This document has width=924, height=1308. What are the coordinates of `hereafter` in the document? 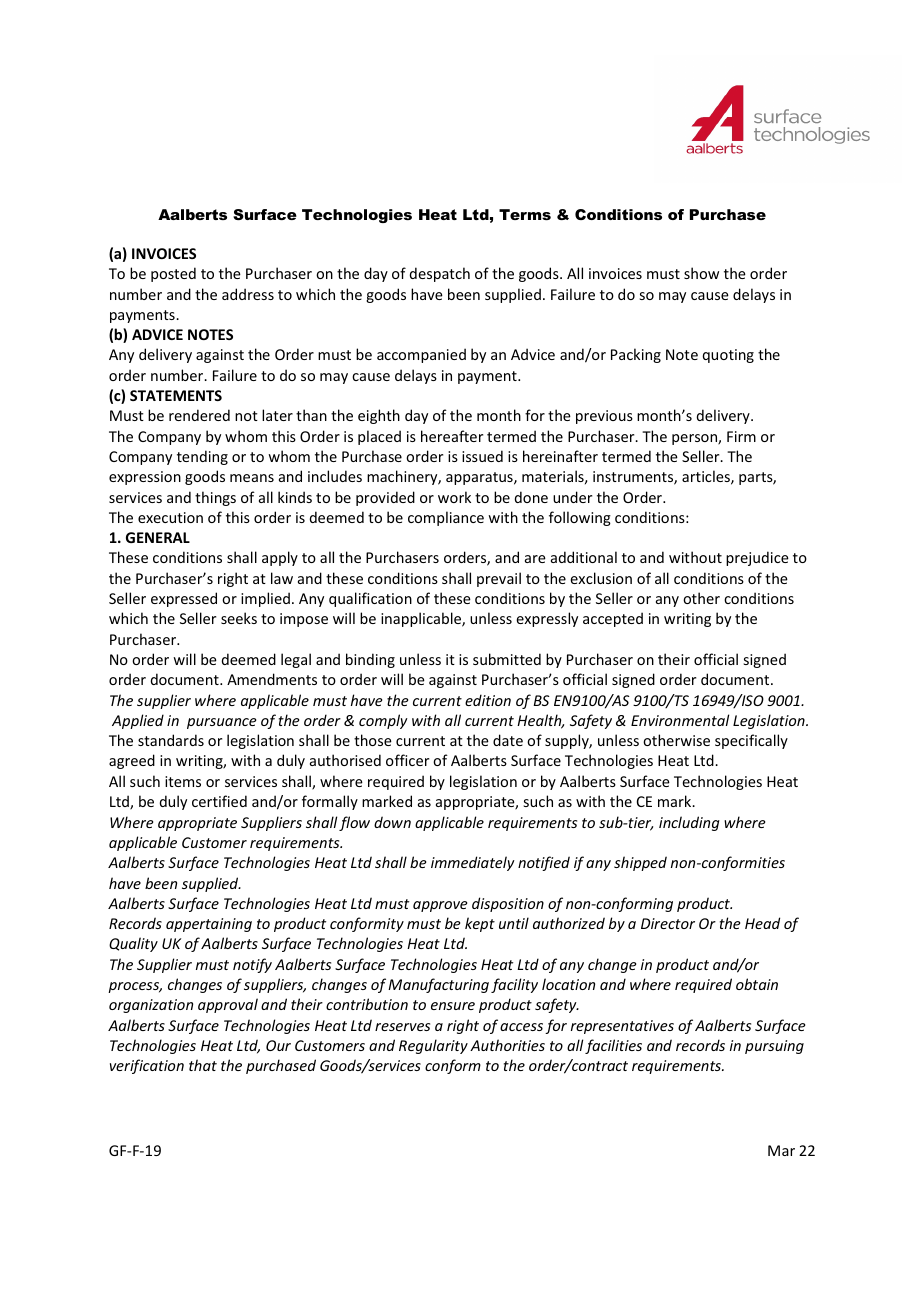 It's located at (452, 436).
